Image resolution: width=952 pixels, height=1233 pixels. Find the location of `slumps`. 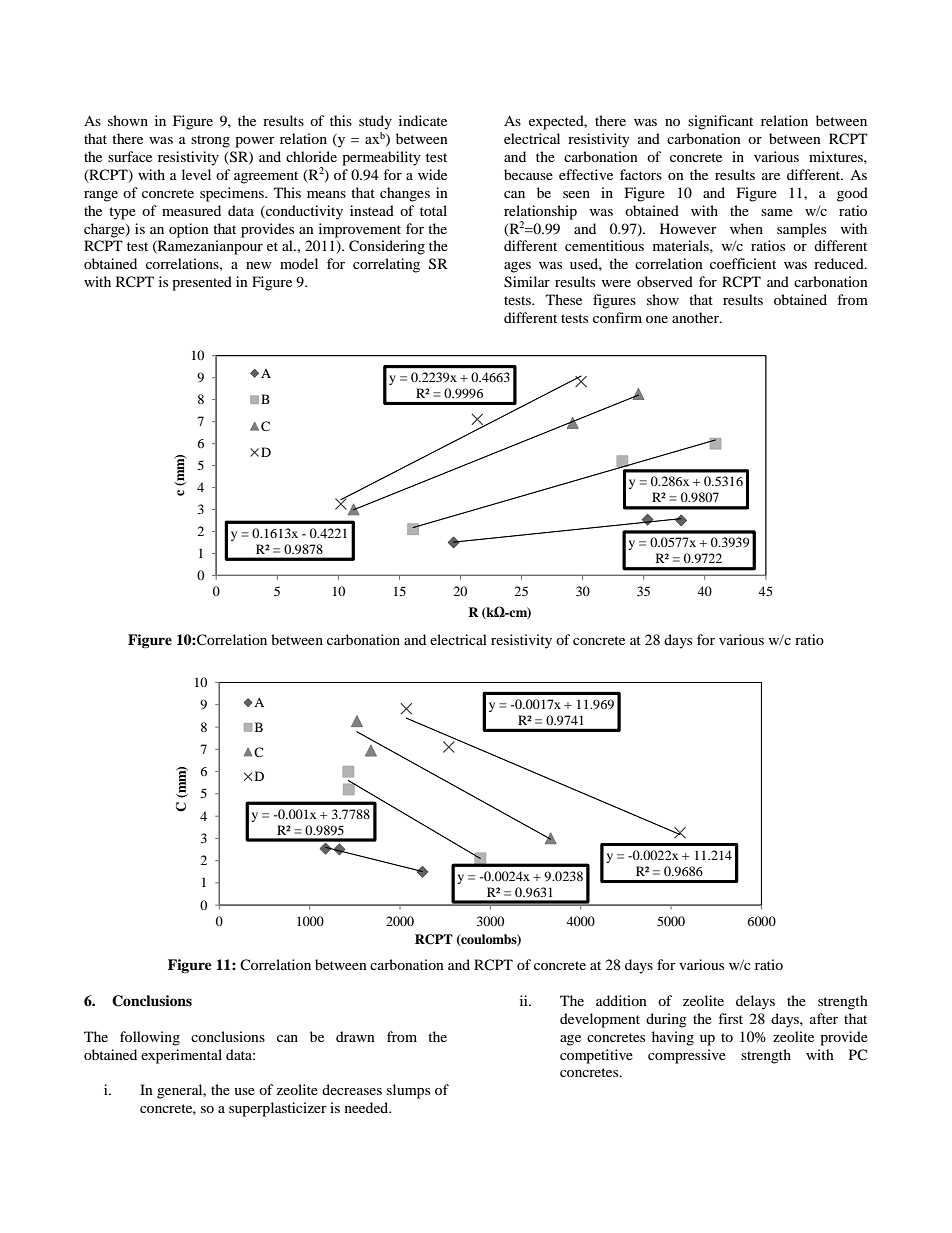

slumps is located at coordinates (408, 1091).
